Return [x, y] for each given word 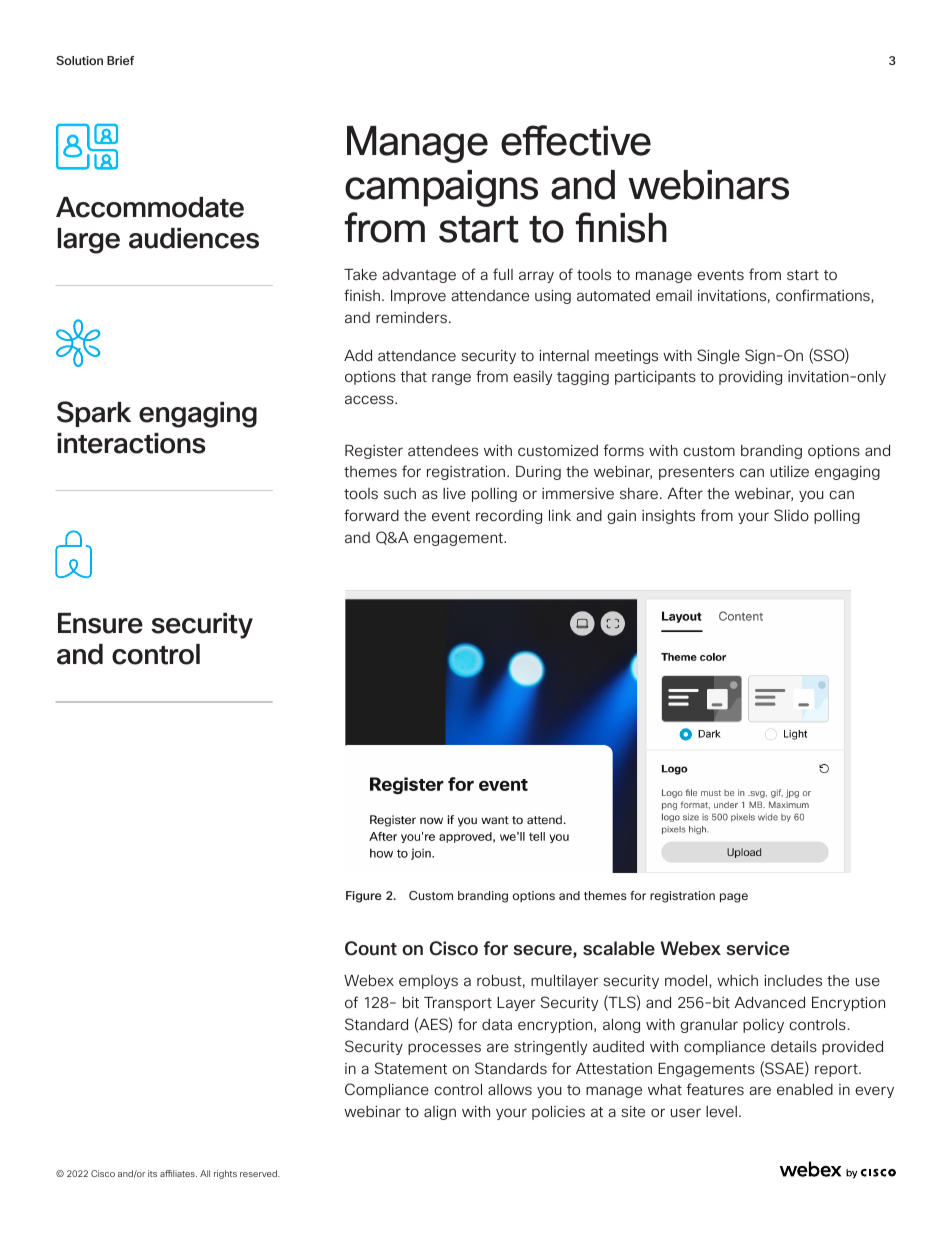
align [440, 1113]
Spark [94, 414]
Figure [364, 897]
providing [750, 378]
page [734, 898]
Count [371, 948]
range [451, 379]
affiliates [178, 1173]
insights [668, 517]
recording [509, 517]
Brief [120, 60]
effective [576, 140]
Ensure [100, 623]
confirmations [824, 296]
